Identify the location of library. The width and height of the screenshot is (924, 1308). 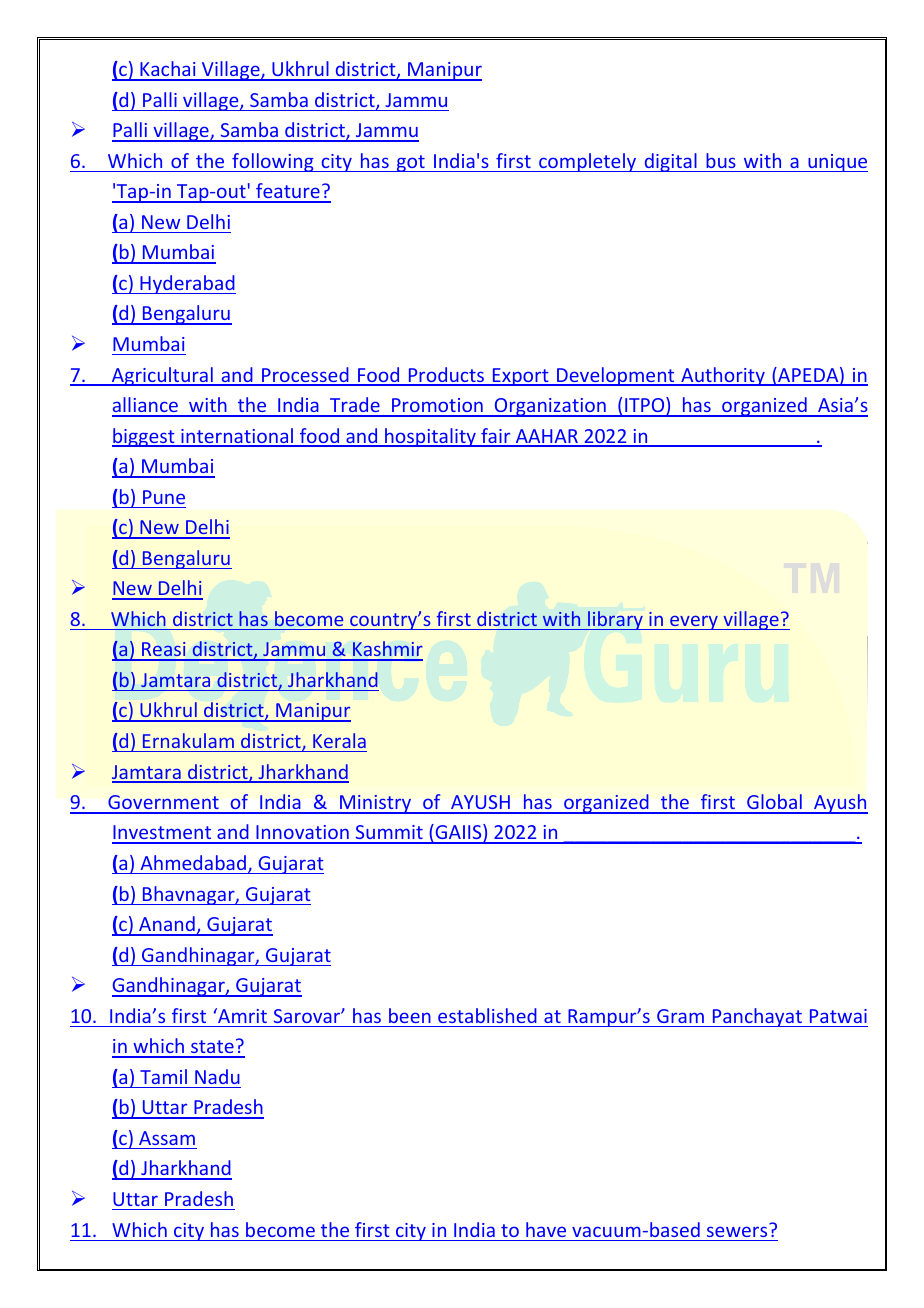
(615, 620).
